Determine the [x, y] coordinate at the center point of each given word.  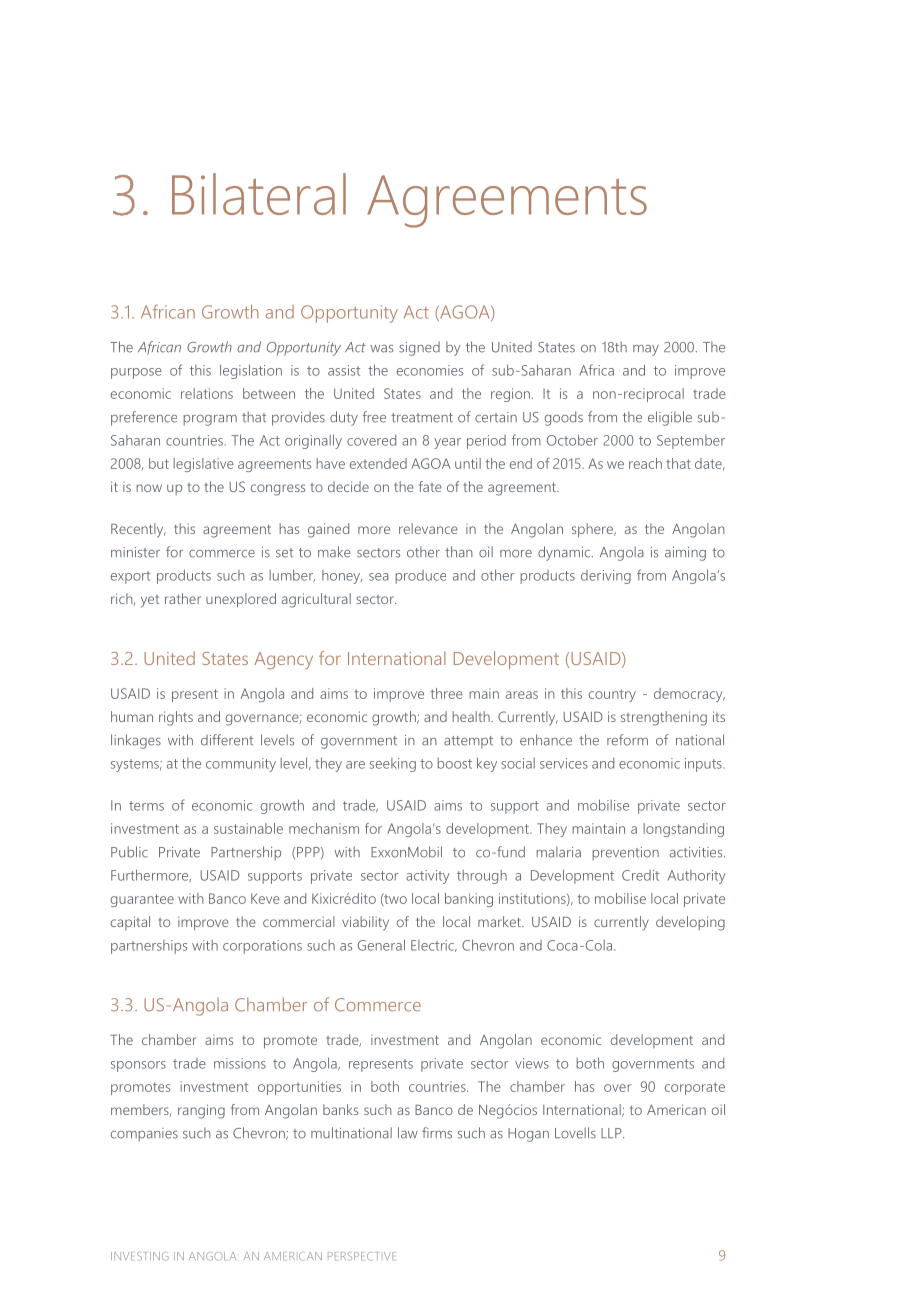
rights [176, 718]
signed [419, 348]
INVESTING [140, 1256]
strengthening [664, 718]
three [446, 693]
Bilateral [259, 194]
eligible [670, 418]
